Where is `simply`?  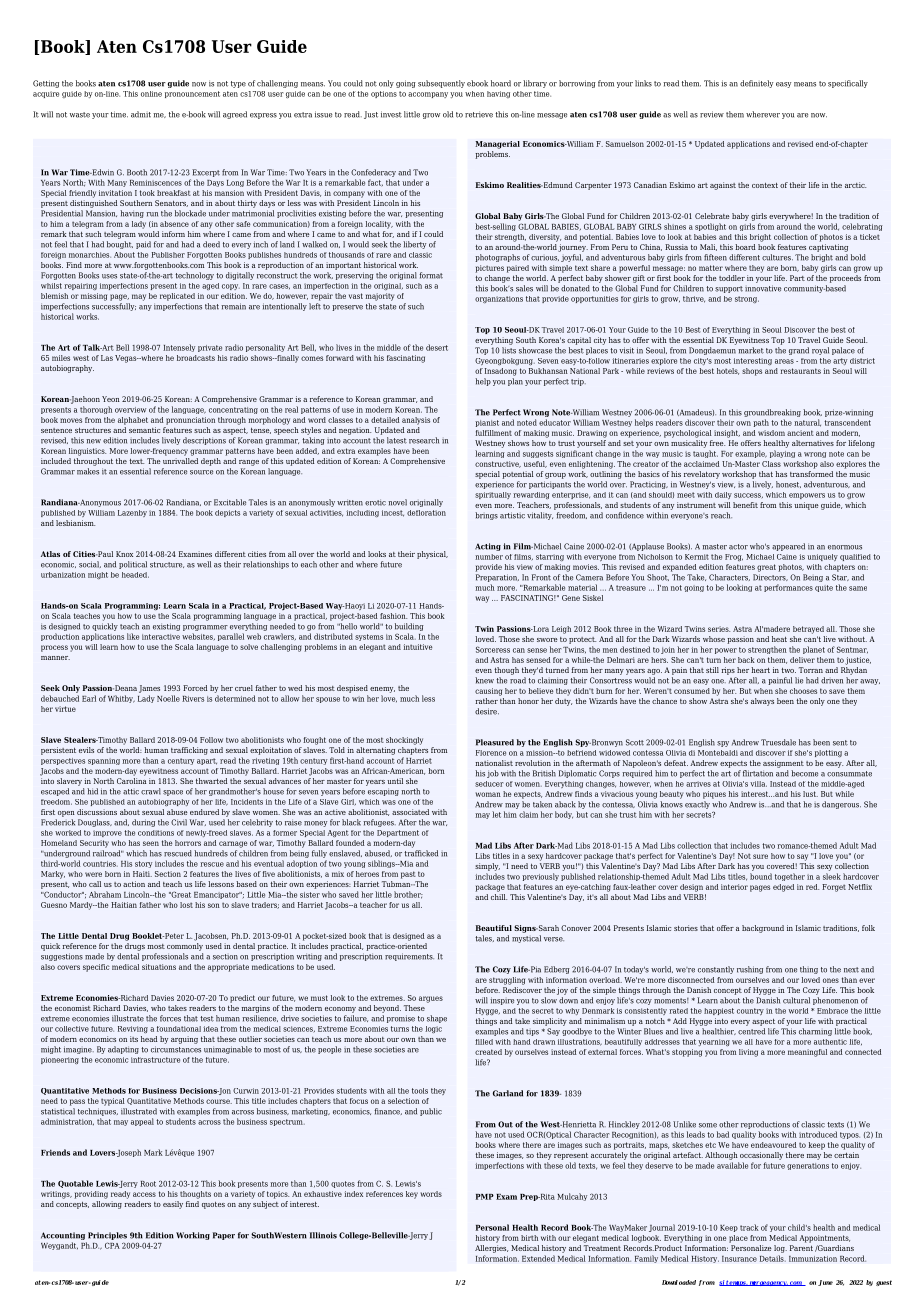
simply is located at coordinates (487, 867).
